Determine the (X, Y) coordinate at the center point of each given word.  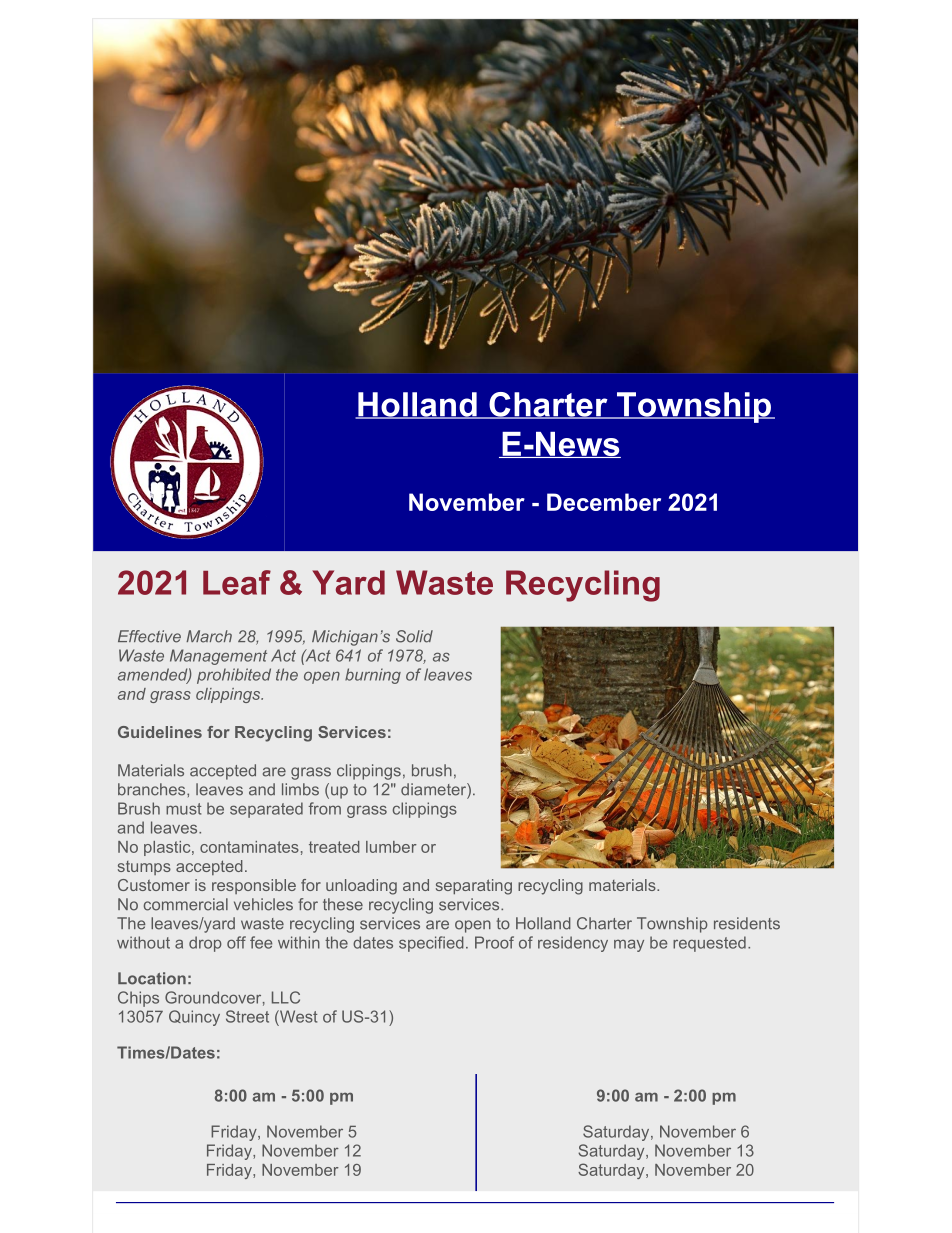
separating (474, 887)
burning (373, 676)
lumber (391, 847)
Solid (414, 636)
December (604, 502)
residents (747, 923)
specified (431, 944)
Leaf (237, 582)
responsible (254, 886)
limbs (300, 789)
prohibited (234, 676)
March (209, 636)
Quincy (194, 1018)
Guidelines (160, 732)
